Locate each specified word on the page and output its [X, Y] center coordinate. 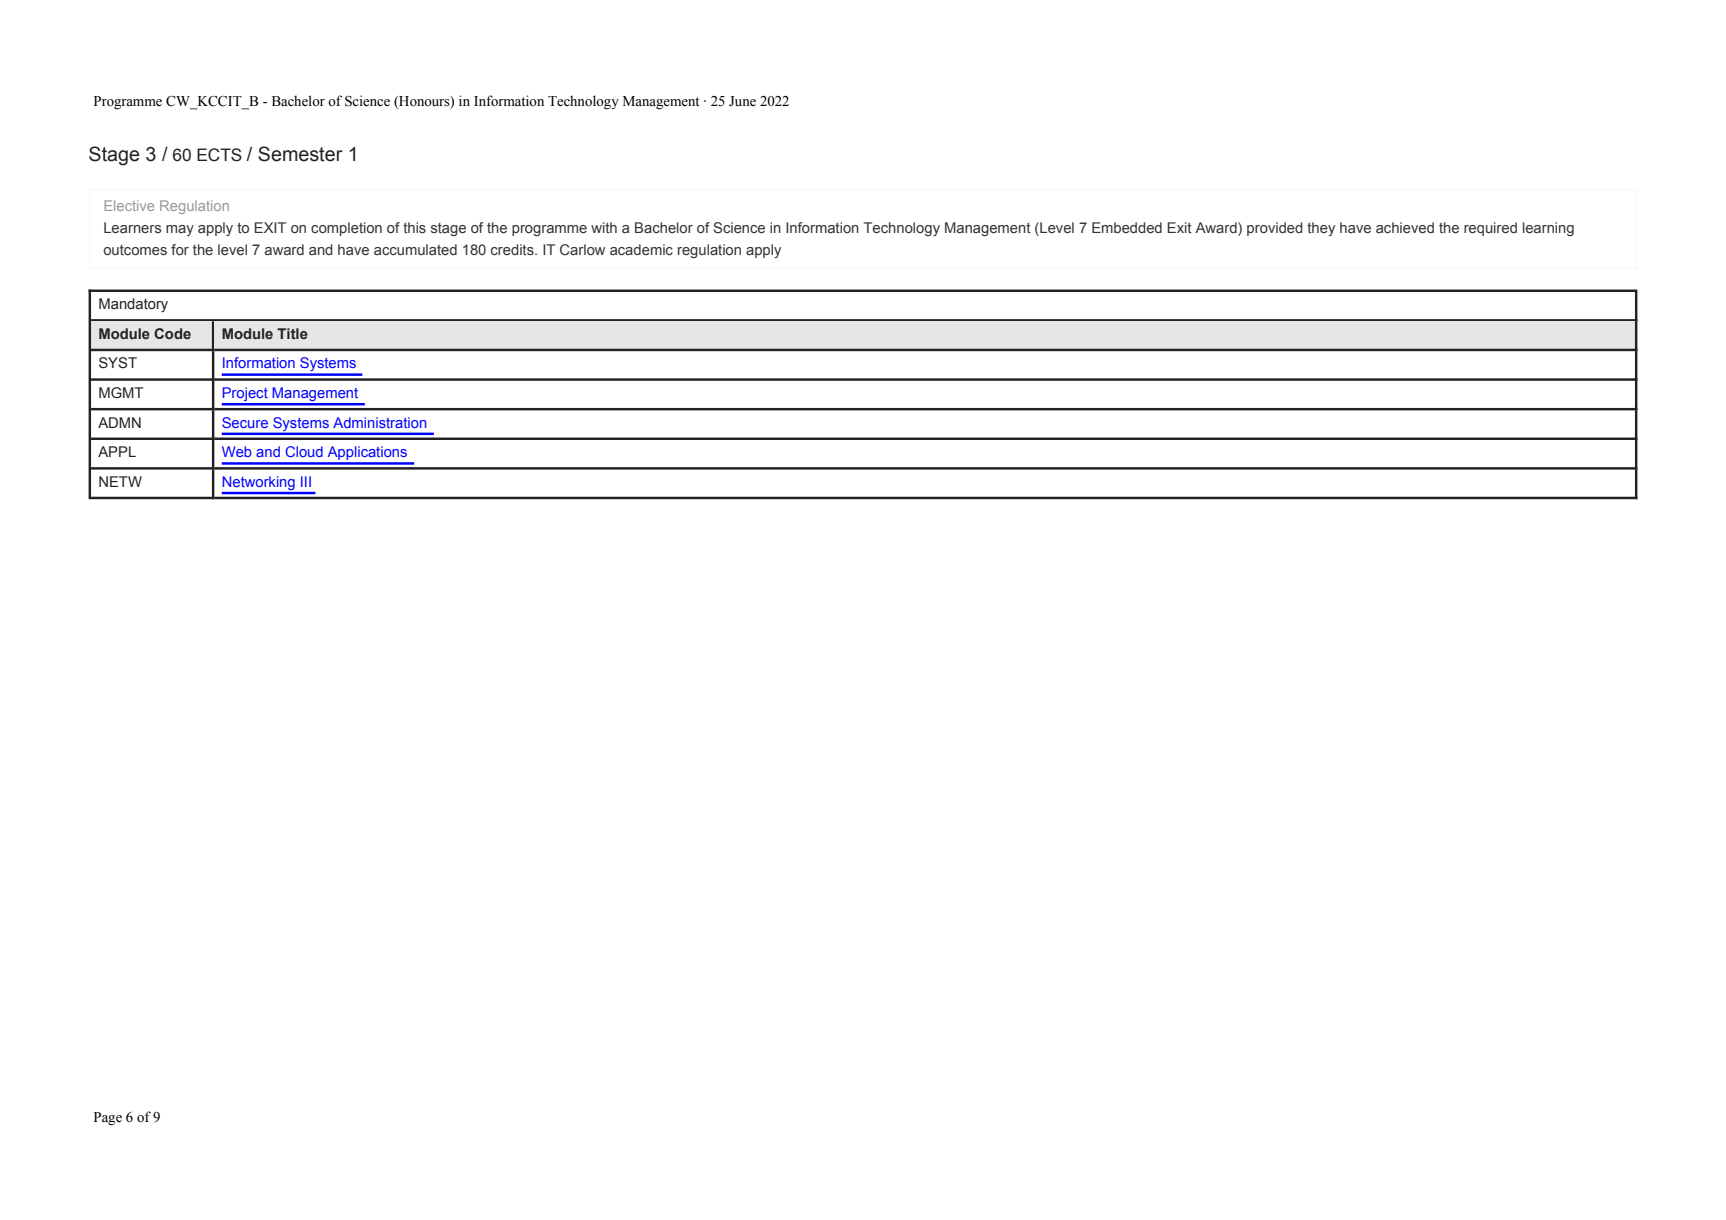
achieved [1405, 227]
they [1321, 229]
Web [237, 451]
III [306, 481]
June [742, 101]
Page [108, 1119]
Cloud [304, 451]
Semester [300, 154]
